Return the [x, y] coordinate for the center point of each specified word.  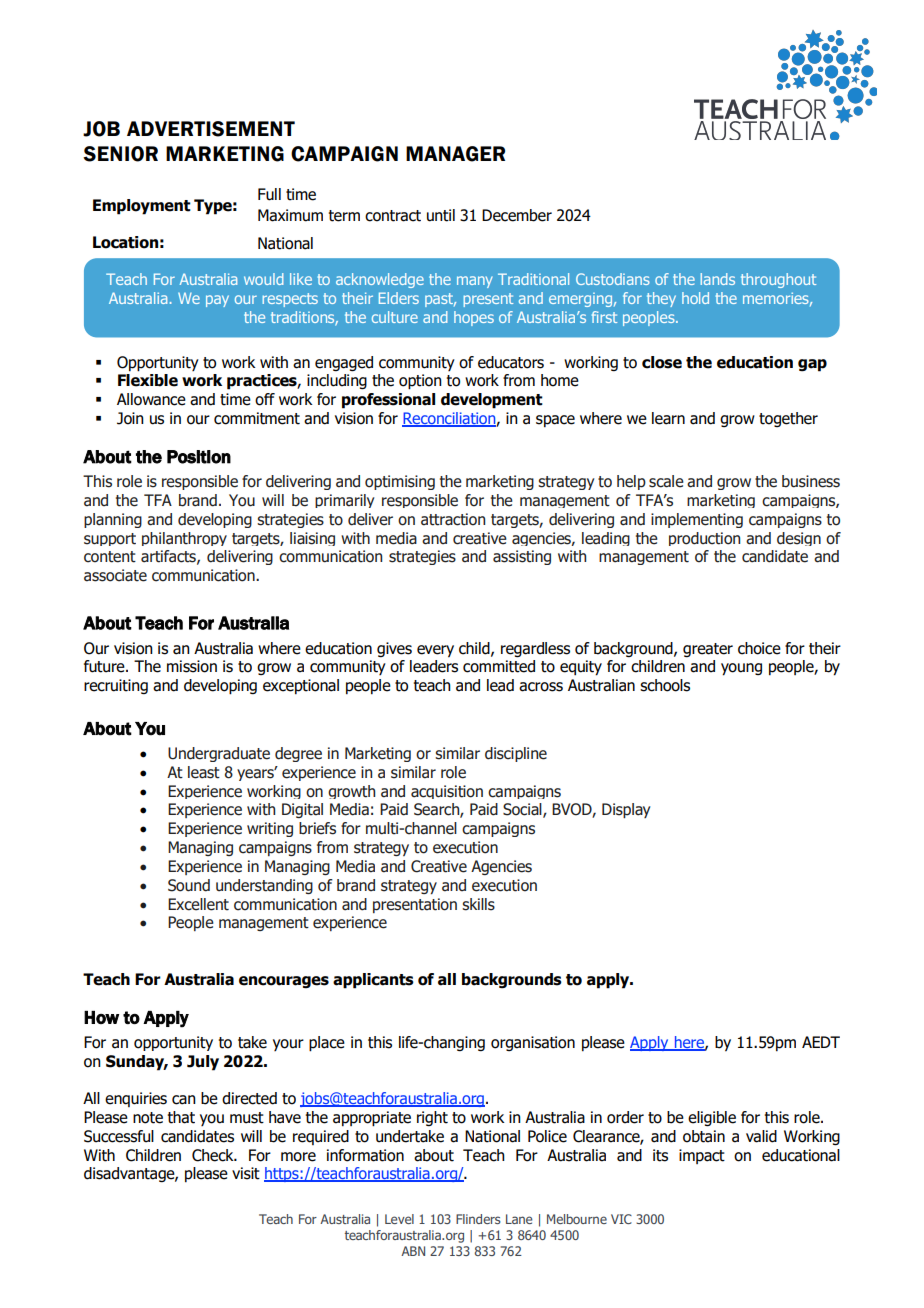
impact [702, 1156]
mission [192, 666]
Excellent [198, 904]
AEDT [821, 1042]
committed [499, 666]
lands [717, 279]
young [741, 669]
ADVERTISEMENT [211, 129]
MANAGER [455, 154]
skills [478, 904]
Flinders [478, 1219]
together [788, 419]
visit [246, 1173]
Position [199, 457]
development [492, 401]
